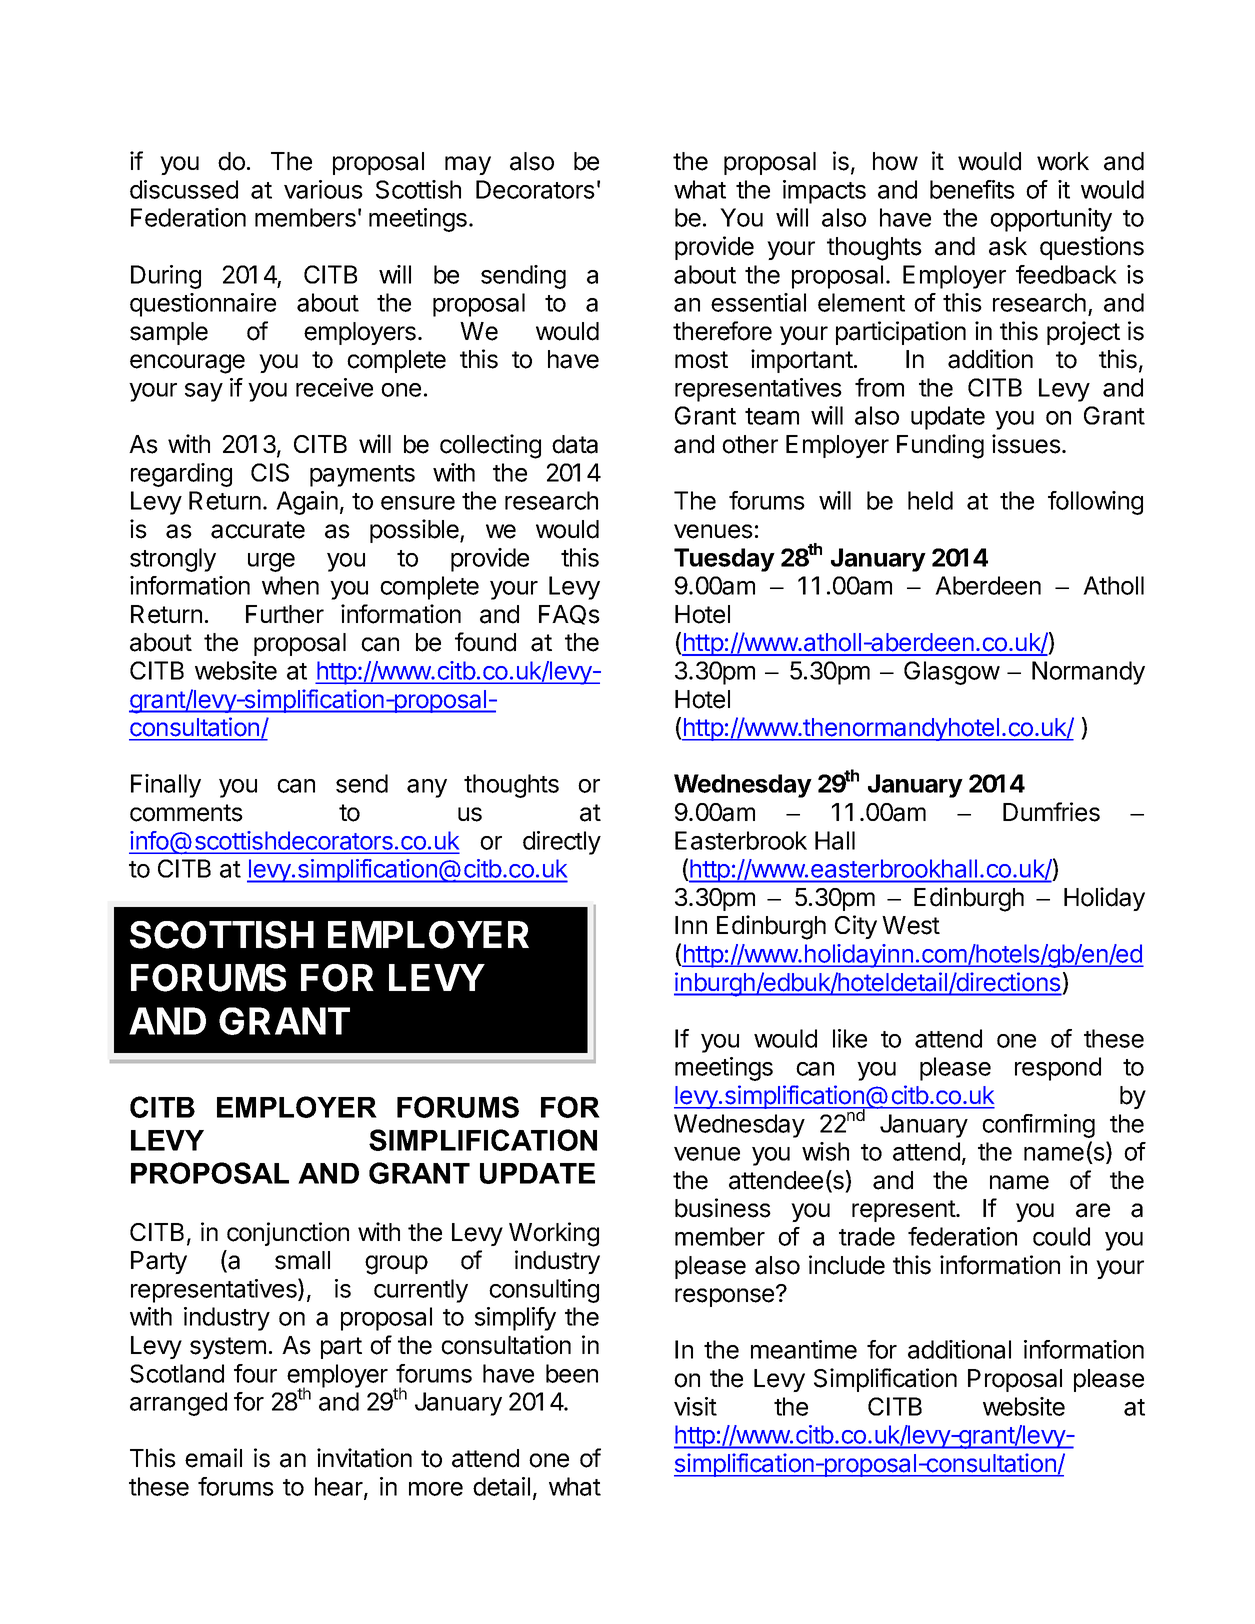  I want to click on comments, so click(186, 813).
